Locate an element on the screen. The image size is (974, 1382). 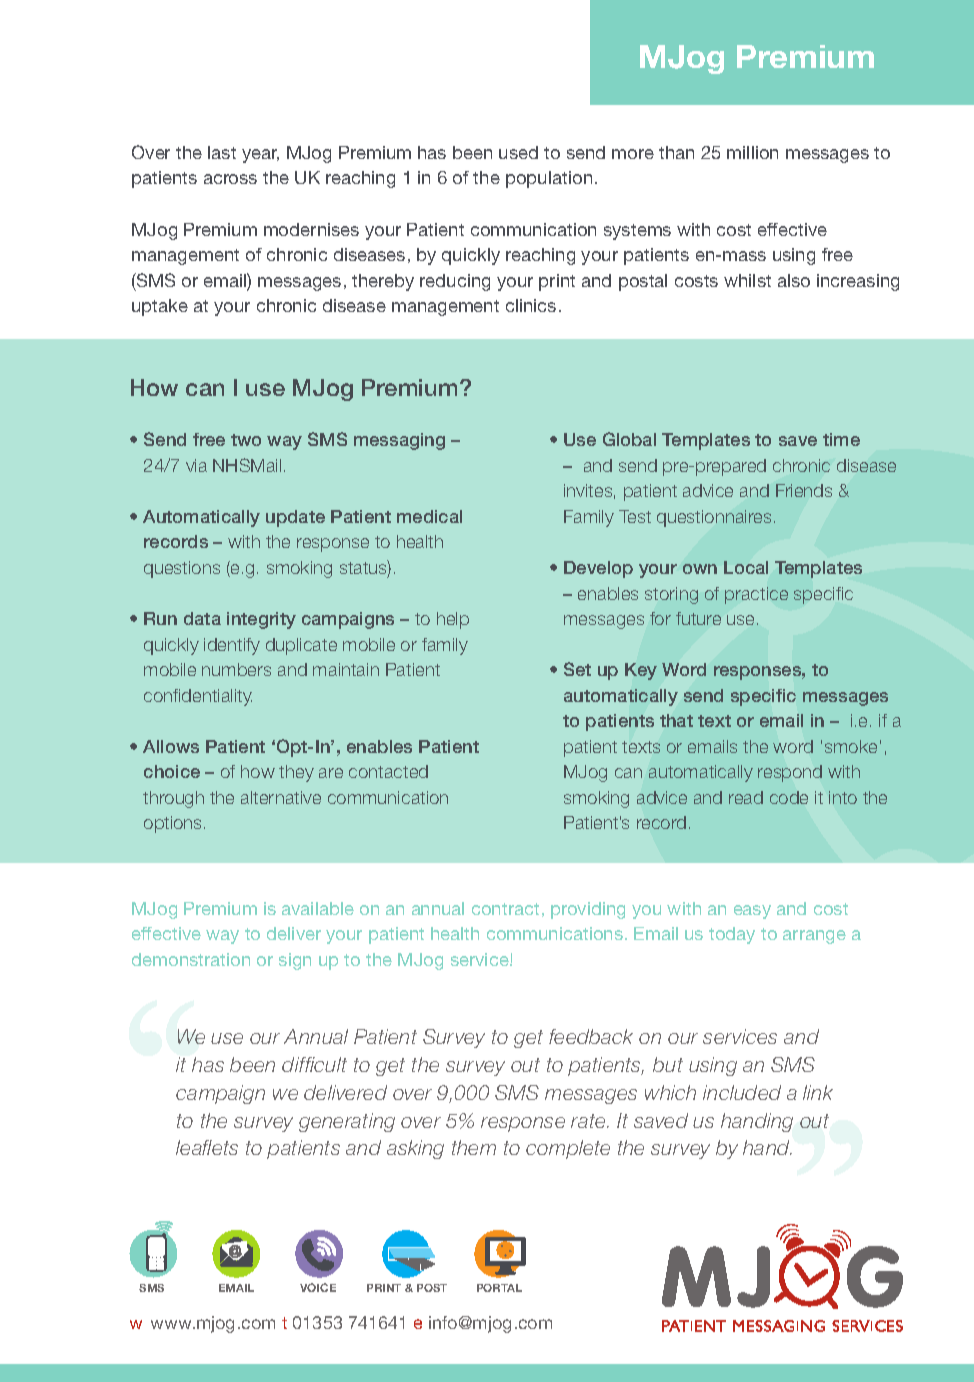
VOICE is located at coordinates (318, 1287).
